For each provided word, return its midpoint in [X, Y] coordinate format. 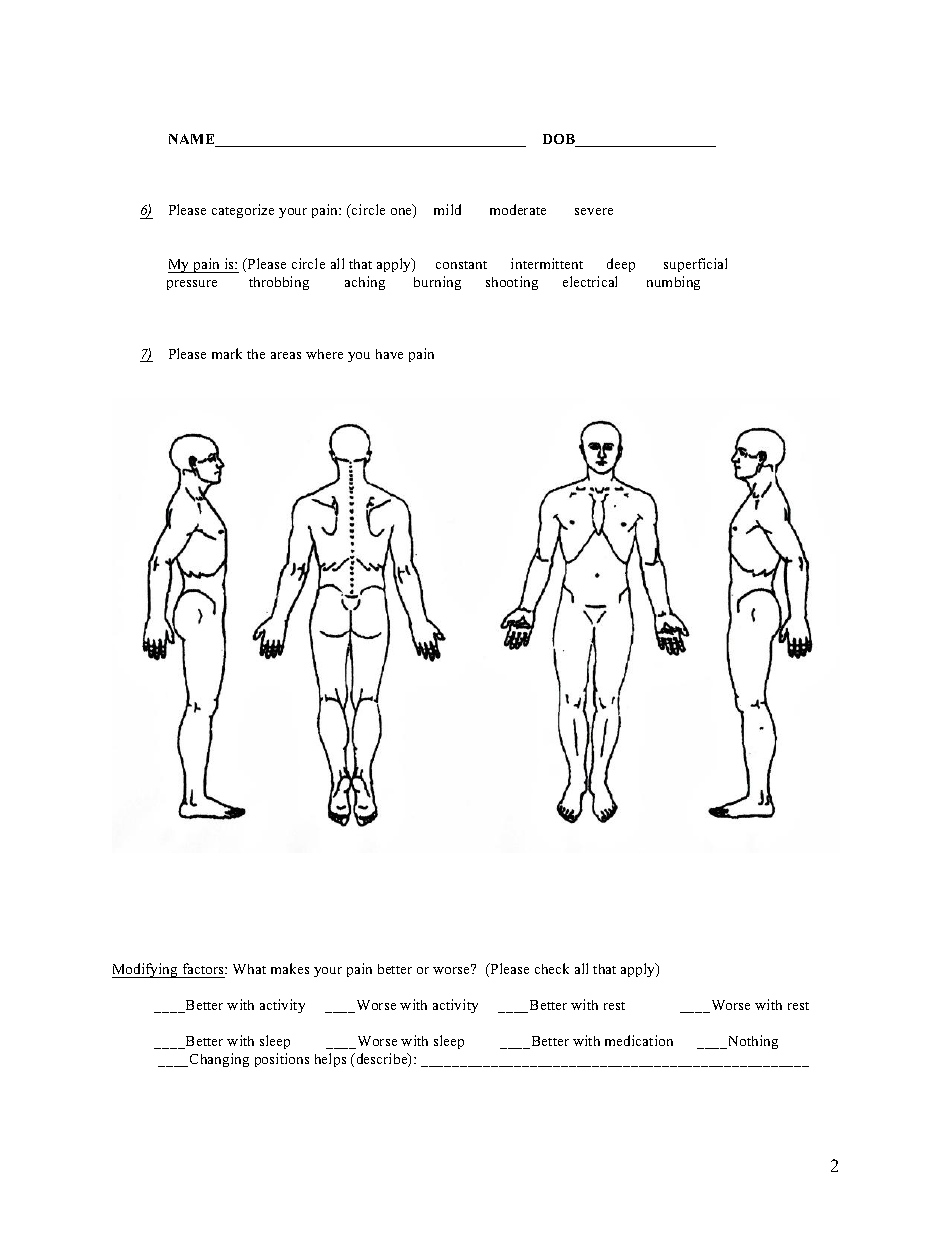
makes [290, 968]
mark [227, 353]
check [552, 968]
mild [447, 209]
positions [282, 1060]
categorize [243, 211]
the [256, 354]
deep [621, 265]
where [324, 354]
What [249, 969]
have [389, 354]
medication [639, 1040]
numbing [673, 283]
